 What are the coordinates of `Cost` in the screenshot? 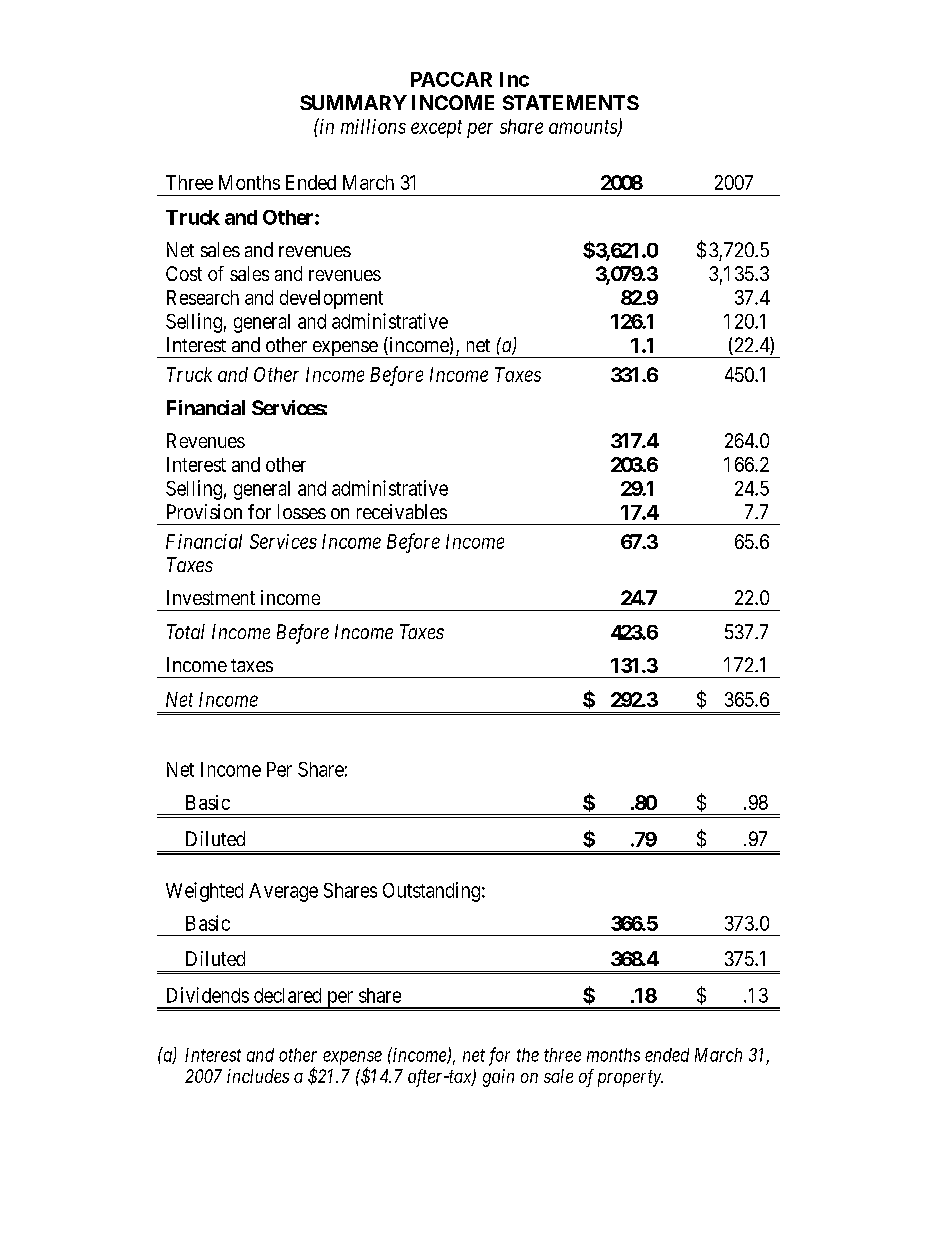 It's located at (184, 273).
